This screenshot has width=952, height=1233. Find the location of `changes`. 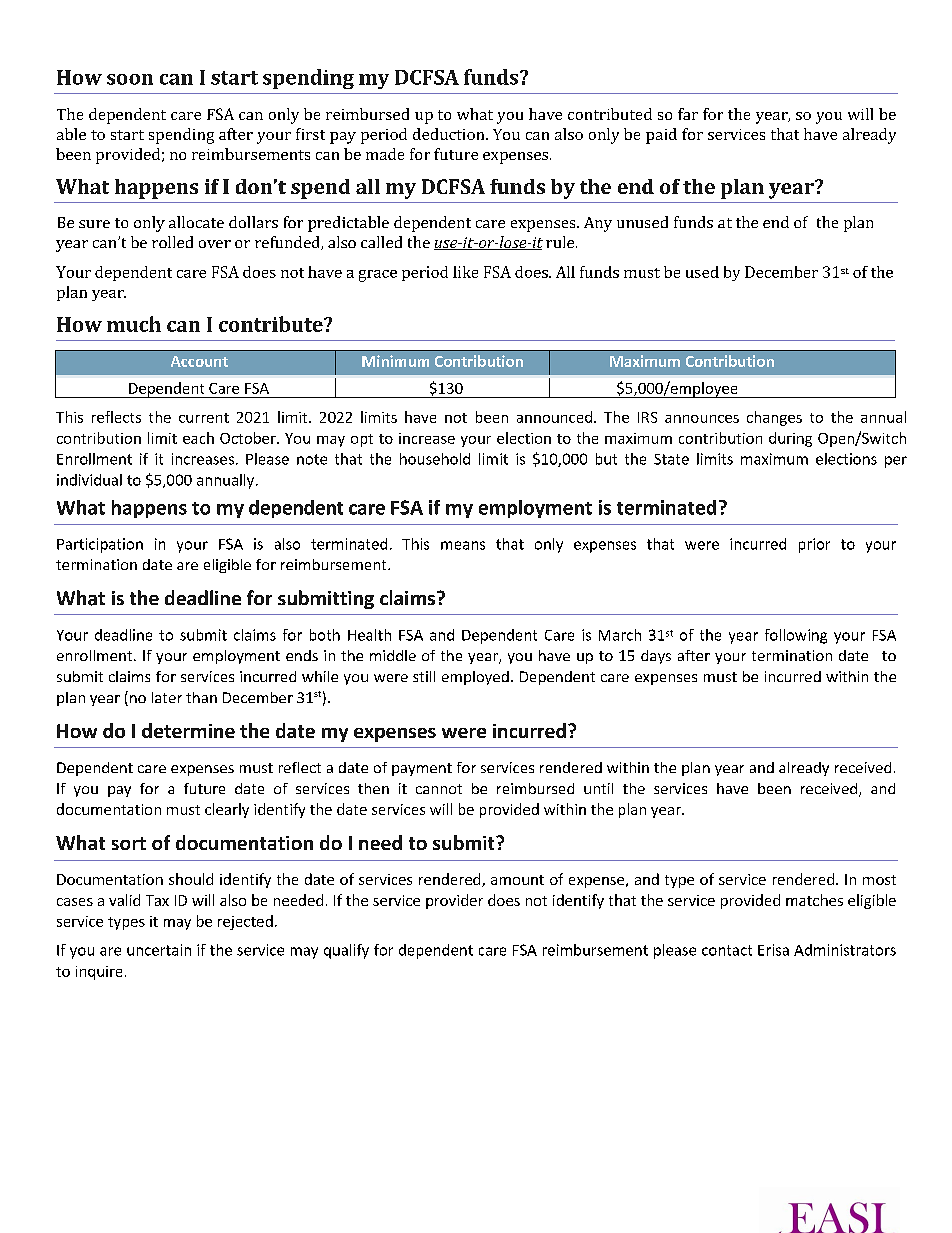

changes is located at coordinates (774, 418).
